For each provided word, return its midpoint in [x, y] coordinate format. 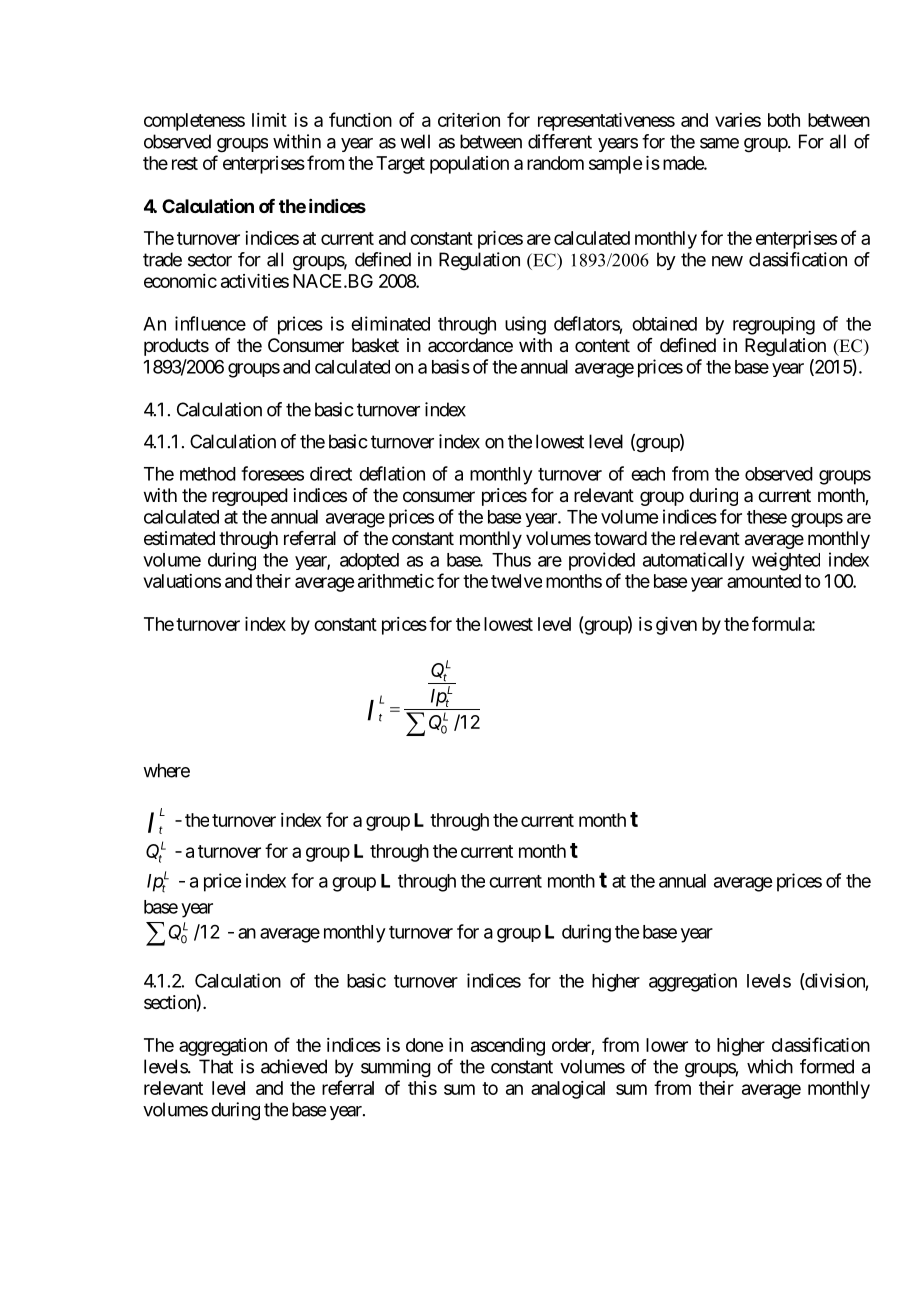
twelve [516, 581]
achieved [294, 1066]
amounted [764, 581]
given [676, 626]
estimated [179, 538]
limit [269, 120]
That [216, 1066]
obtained [664, 324]
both [784, 120]
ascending [508, 1047]
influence [210, 323]
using [525, 325]
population [469, 165]
